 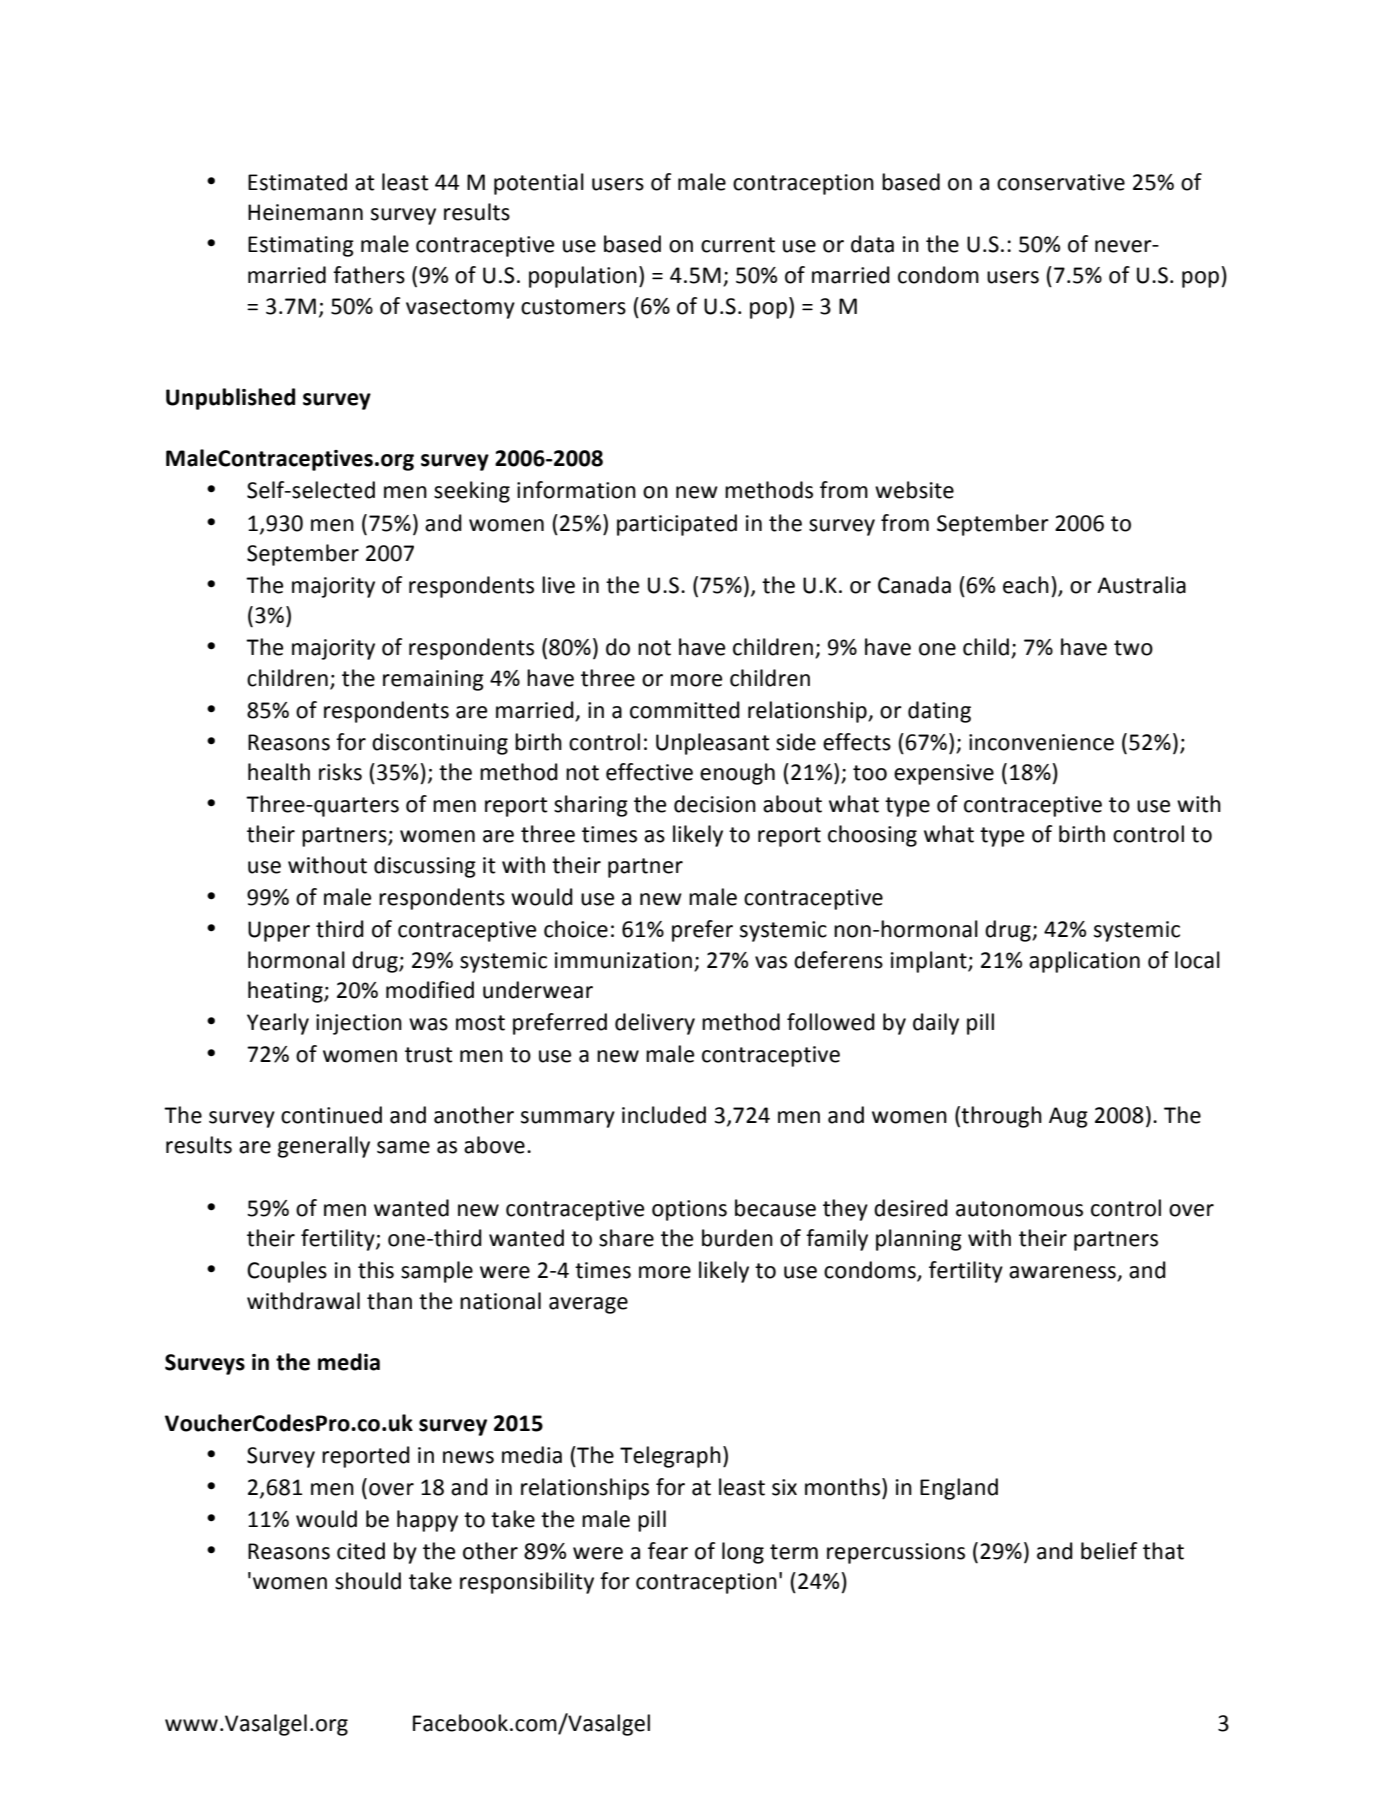 What do you see at coordinates (472, 492) in the image?
I see `seeking` at bounding box center [472, 492].
